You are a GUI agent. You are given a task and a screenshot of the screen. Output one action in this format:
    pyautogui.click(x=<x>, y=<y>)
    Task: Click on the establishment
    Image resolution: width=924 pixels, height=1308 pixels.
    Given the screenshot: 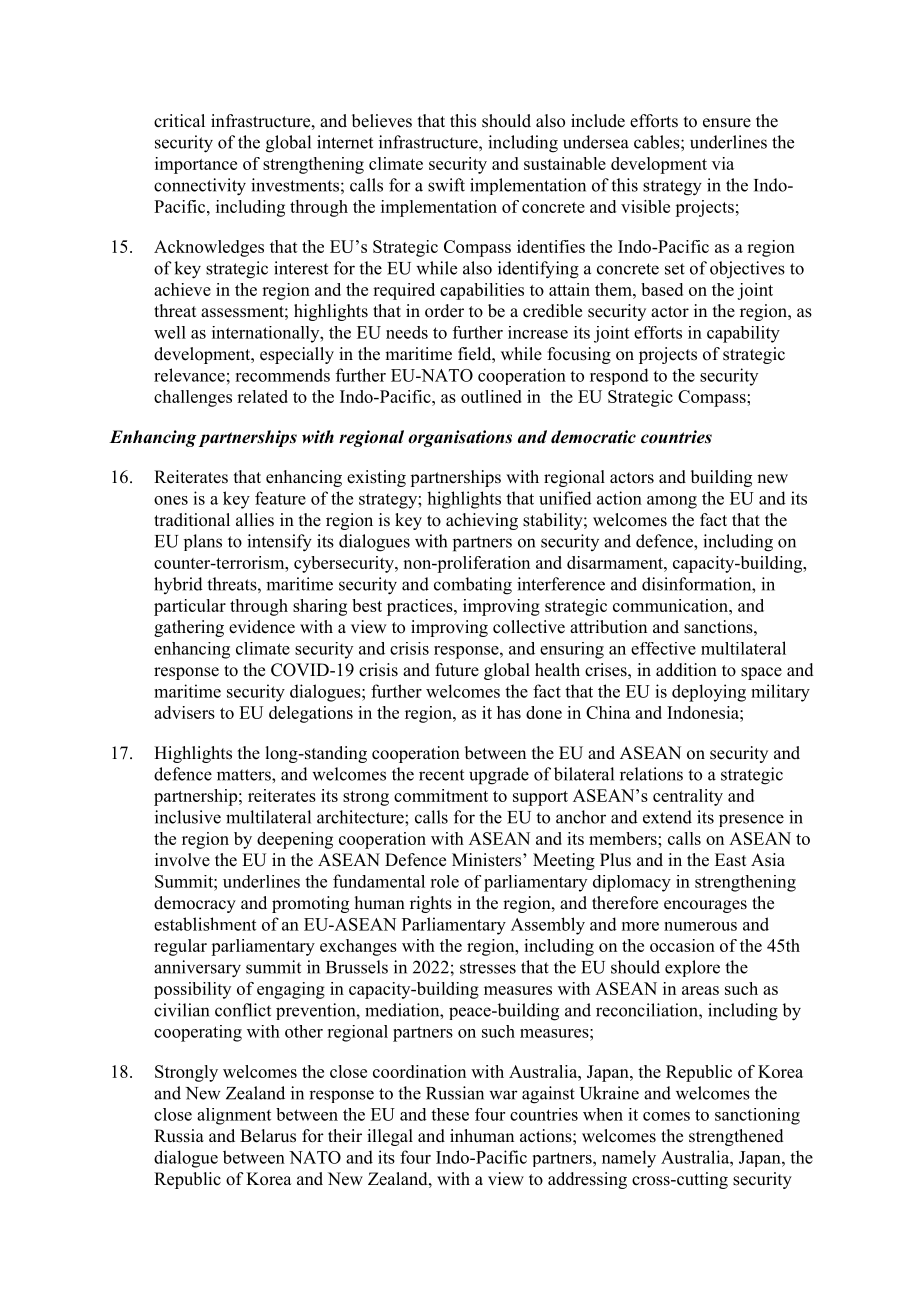 What is the action you would take?
    pyautogui.click(x=205, y=924)
